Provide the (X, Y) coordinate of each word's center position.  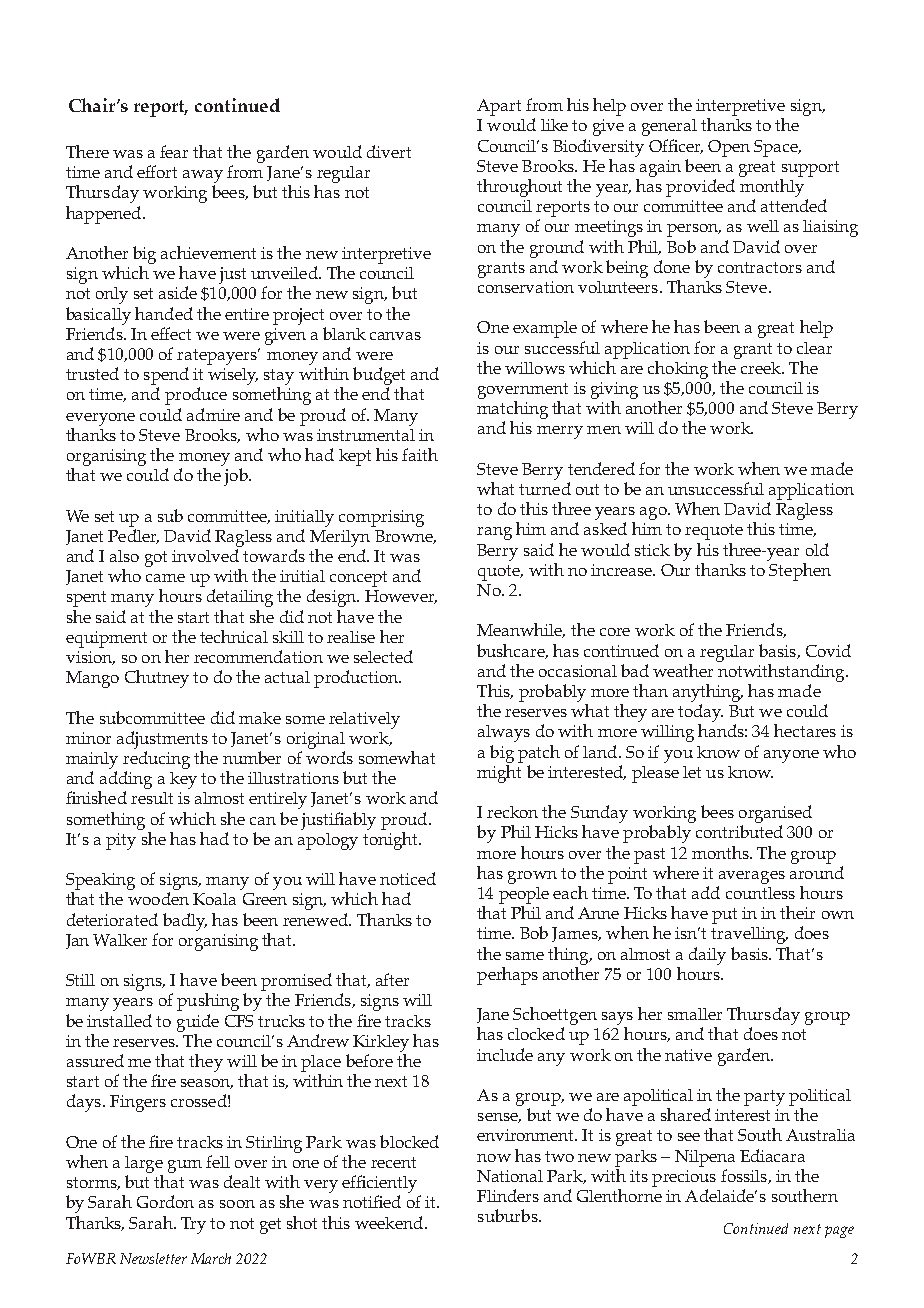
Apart (499, 107)
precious (684, 1178)
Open (729, 148)
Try (193, 1225)
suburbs (509, 1215)
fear (174, 151)
